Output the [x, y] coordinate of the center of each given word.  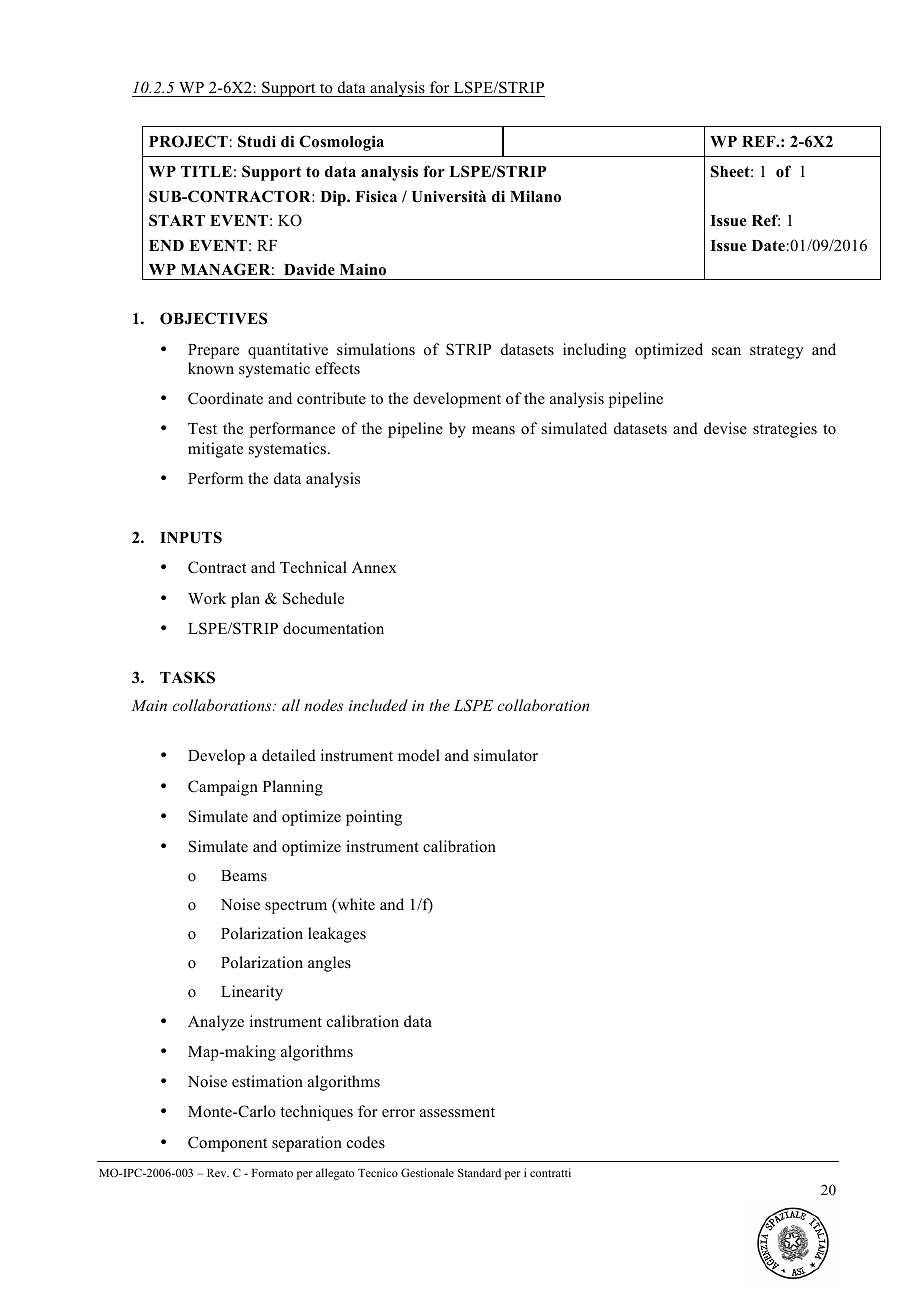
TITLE [206, 171]
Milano [535, 196]
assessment [457, 1112]
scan [726, 351]
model [419, 755]
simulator [506, 755]
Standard [479, 1172]
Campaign [223, 788]
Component [227, 1144]
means [493, 430]
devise [725, 428]
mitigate [215, 450]
